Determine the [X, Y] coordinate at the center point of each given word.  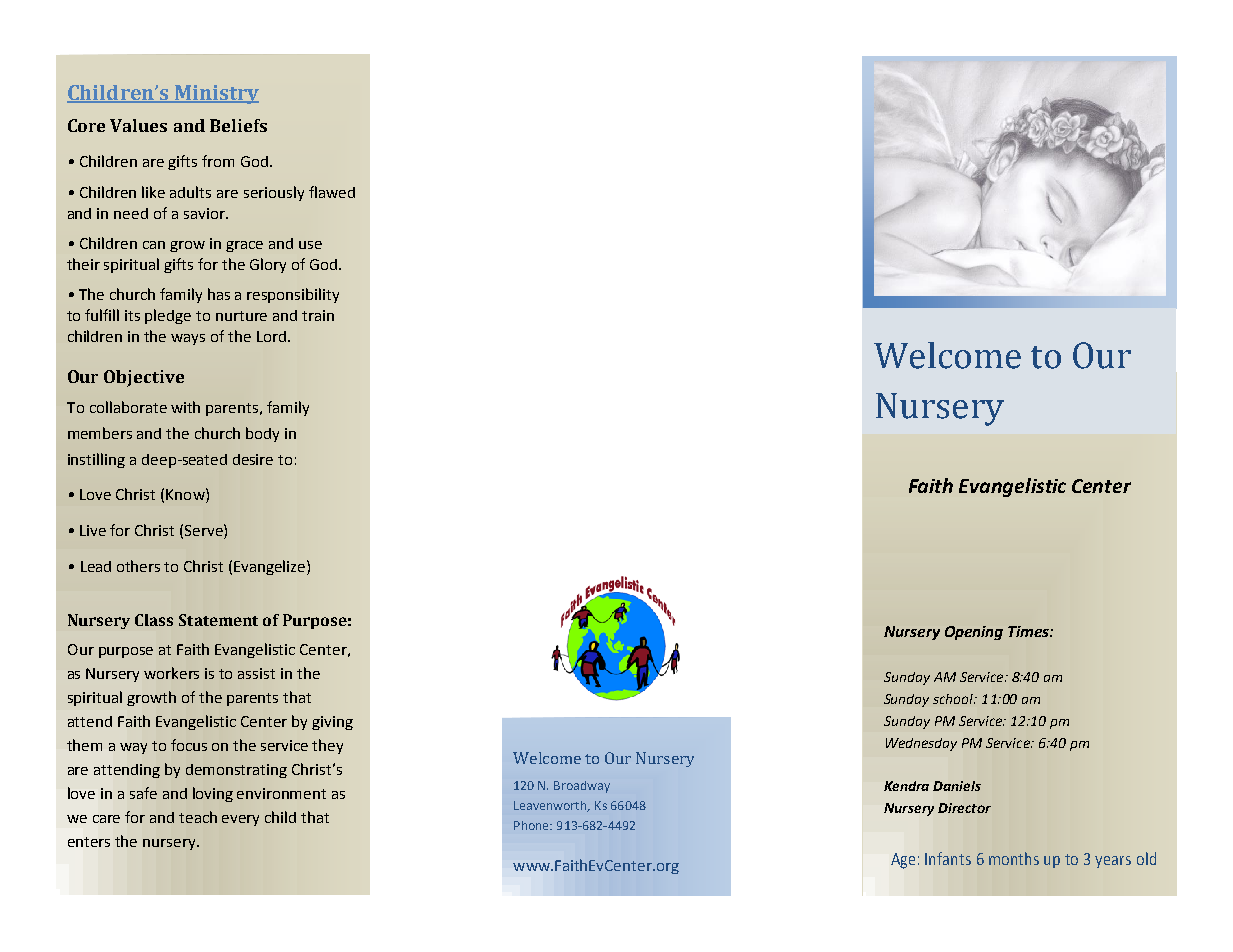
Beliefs [238, 125]
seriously [274, 193]
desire [253, 459]
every [240, 820]
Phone [532, 825]
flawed [332, 192]
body [262, 434]
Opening [974, 633]
